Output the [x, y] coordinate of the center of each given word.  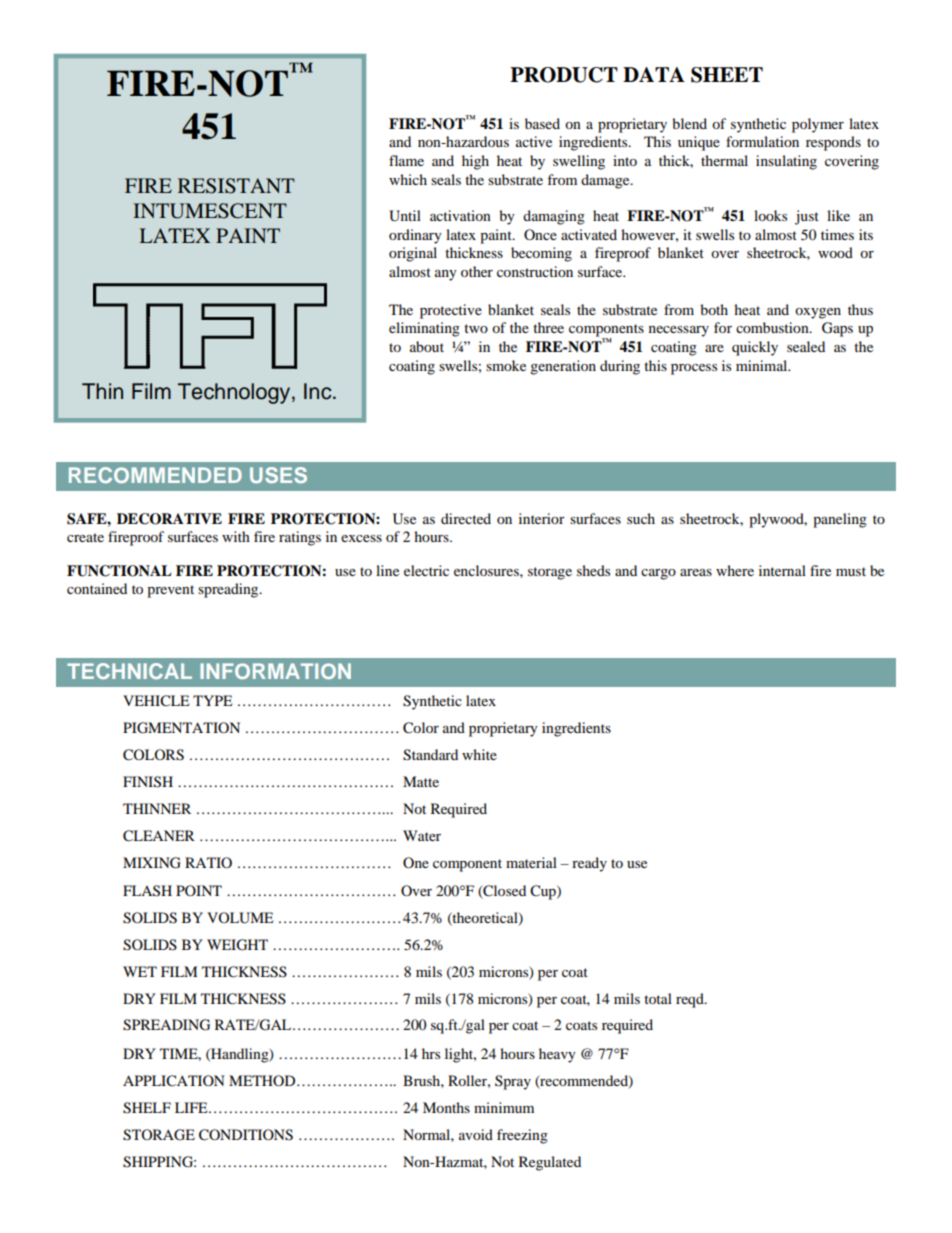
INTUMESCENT [210, 211]
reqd [691, 1000]
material [531, 862]
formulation [762, 141]
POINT [199, 890]
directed [466, 518]
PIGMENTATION [181, 728]
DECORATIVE [169, 519]
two [476, 328]
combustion [773, 327]
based [542, 123]
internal [782, 570]
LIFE [192, 1107]
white [479, 754]
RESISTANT [236, 186]
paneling [840, 520]
